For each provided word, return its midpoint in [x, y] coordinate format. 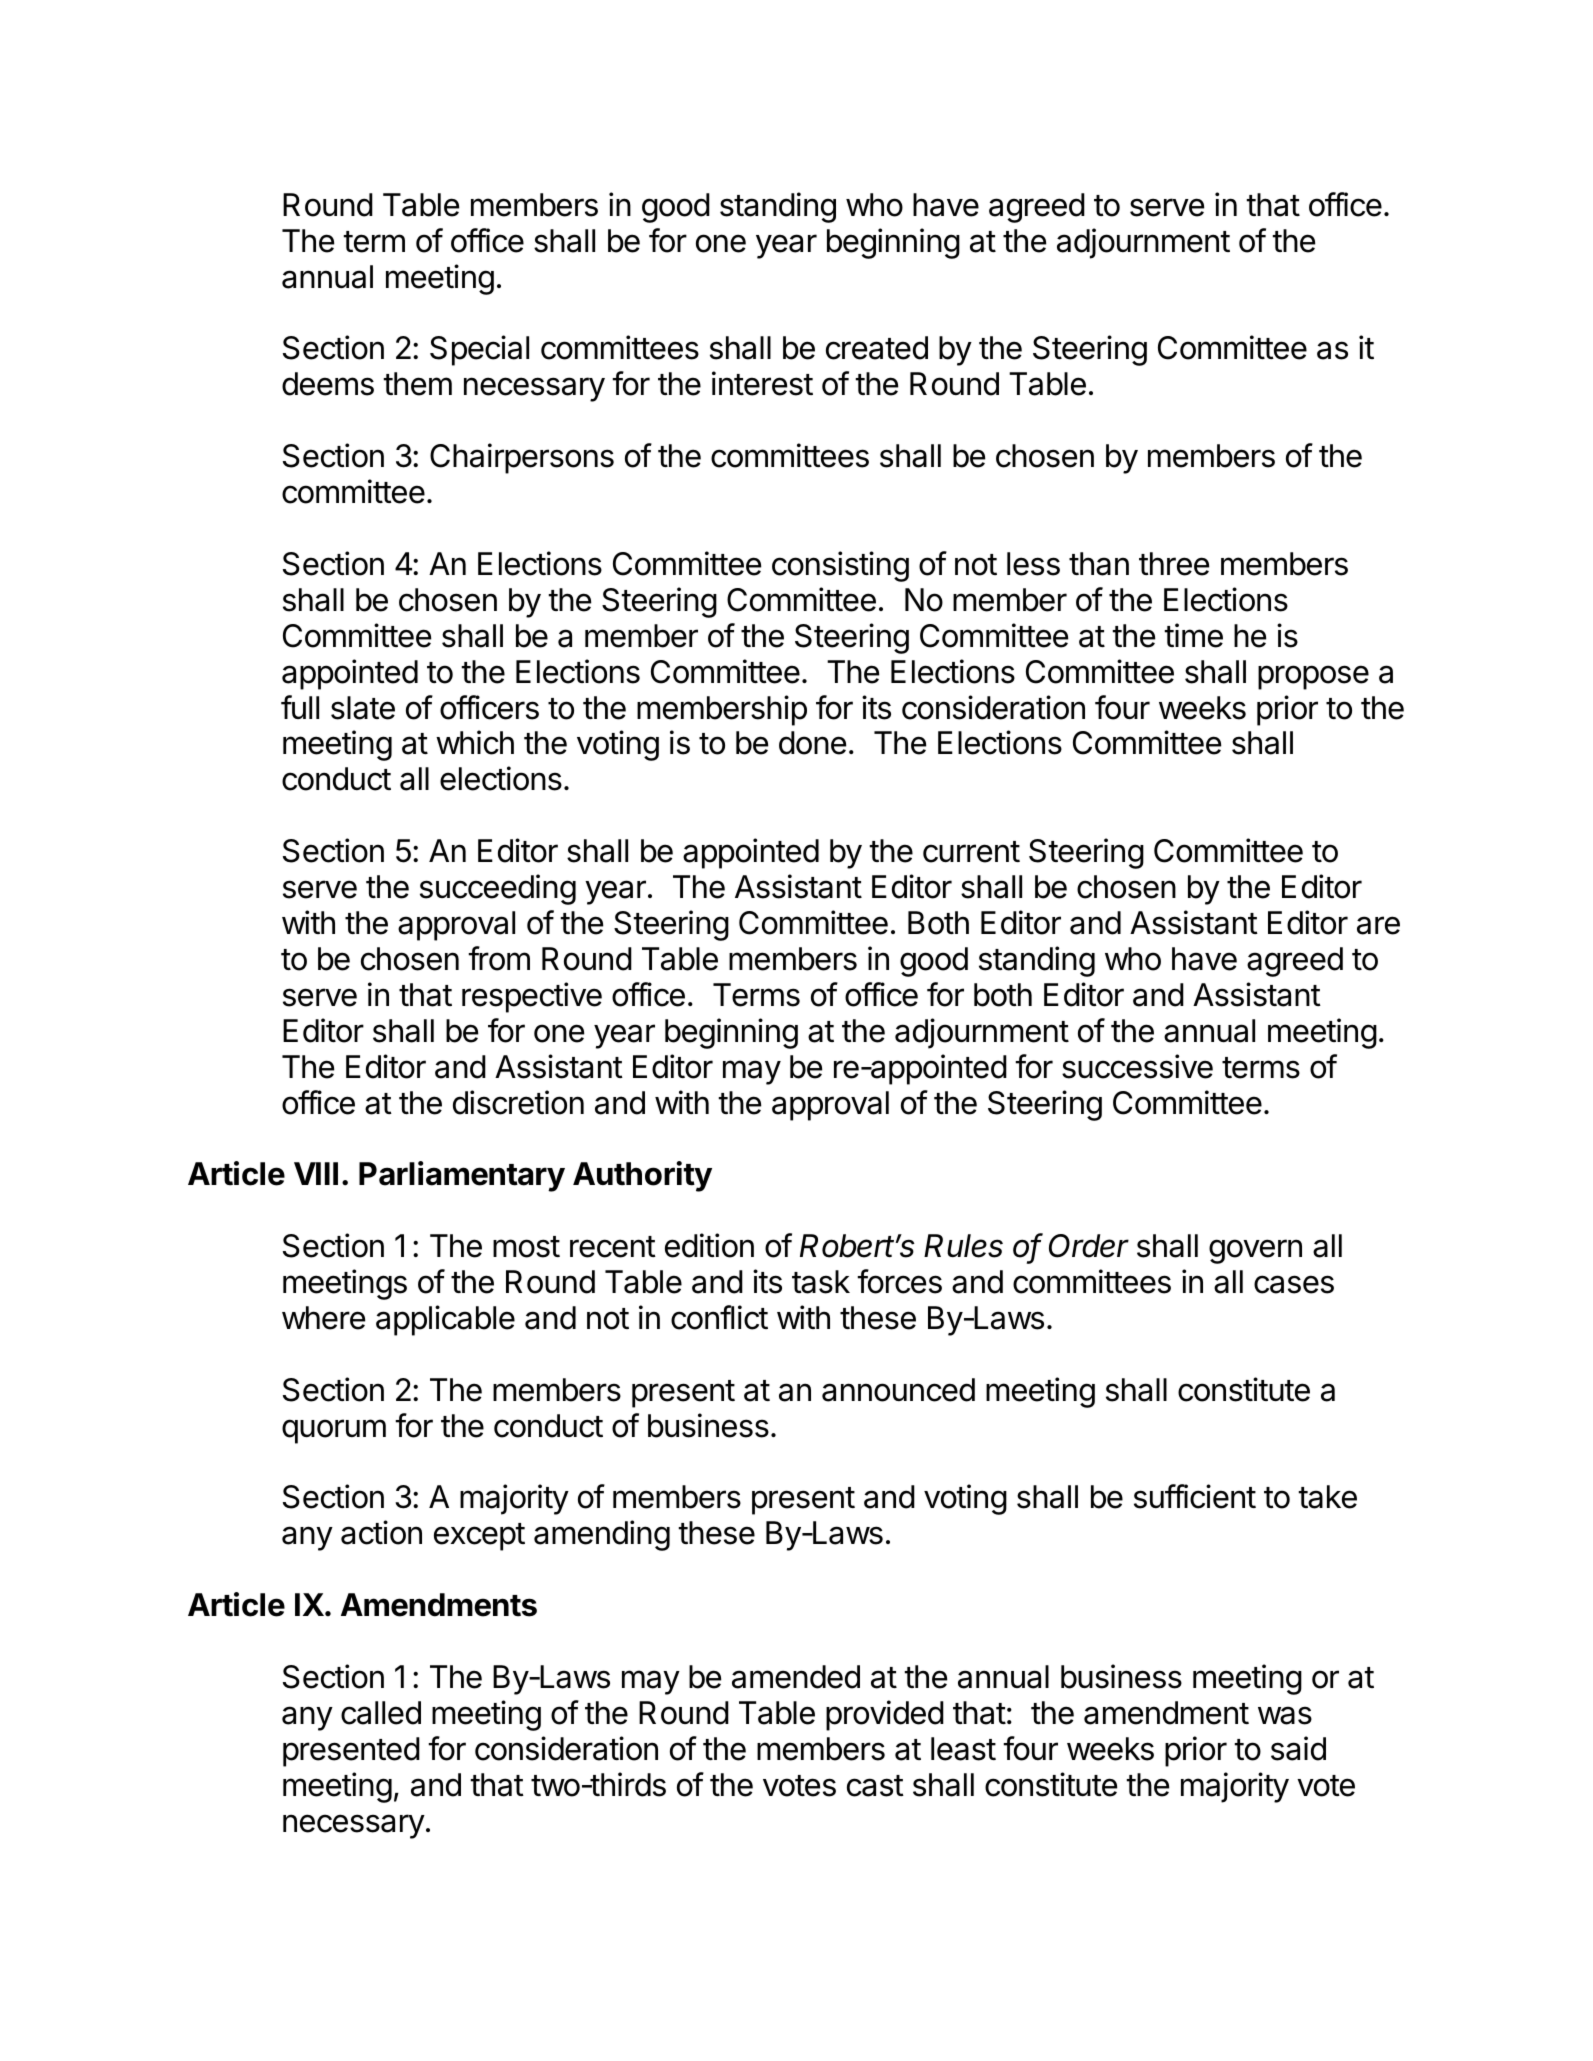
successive [1137, 1066]
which [475, 742]
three [1174, 564]
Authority [642, 1176]
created [877, 348]
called [381, 1713]
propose [1313, 677]
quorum [334, 1431]
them [417, 384]
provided [885, 1715]
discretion [518, 1102]
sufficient [1195, 1496]
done [812, 743]
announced [898, 1390]
